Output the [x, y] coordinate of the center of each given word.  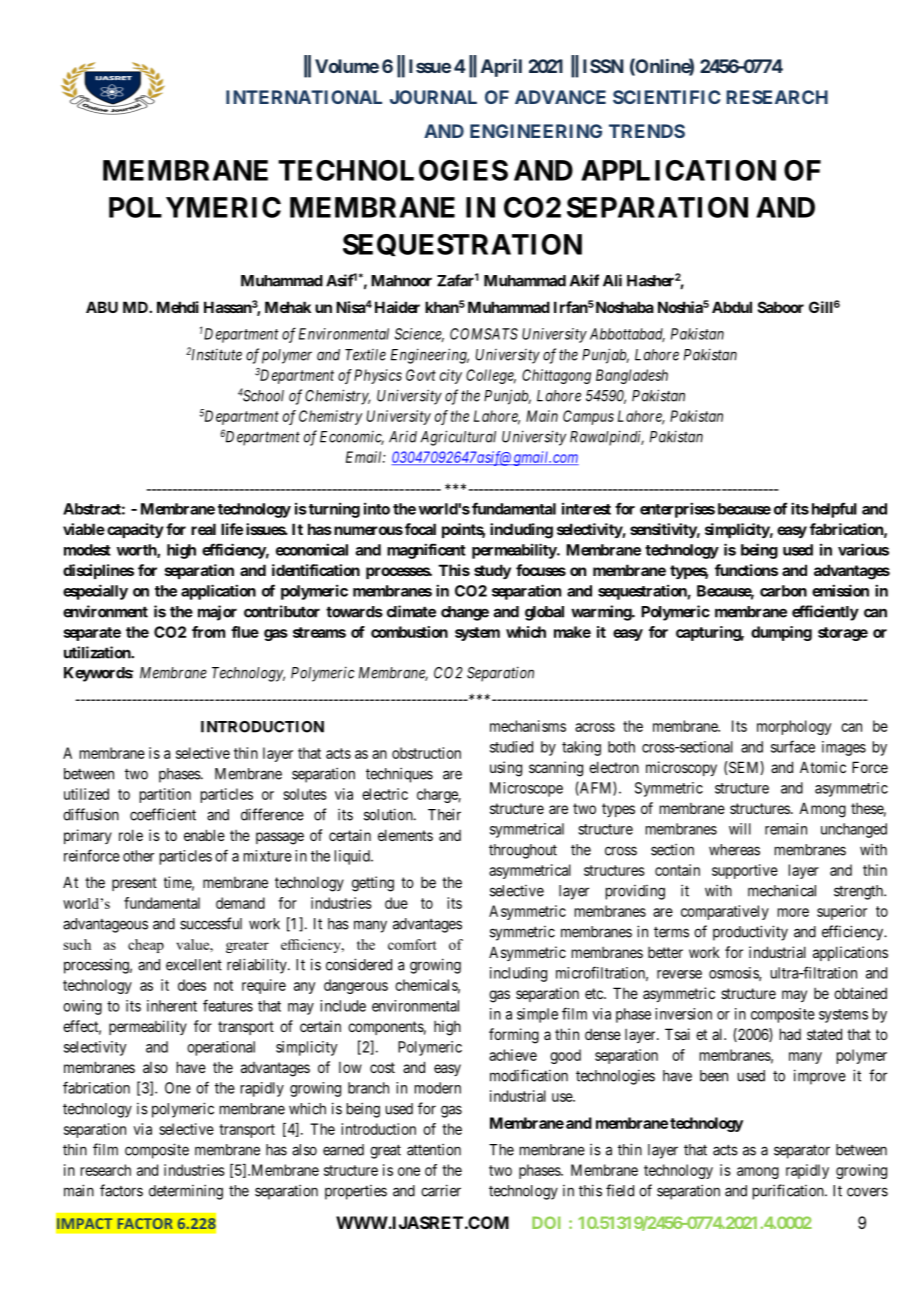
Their [444, 814]
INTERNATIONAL [304, 97]
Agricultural [458, 438]
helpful [834, 510]
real [203, 529]
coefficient [163, 814]
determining [186, 1192]
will [740, 829]
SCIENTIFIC [667, 97]
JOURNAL [433, 97]
